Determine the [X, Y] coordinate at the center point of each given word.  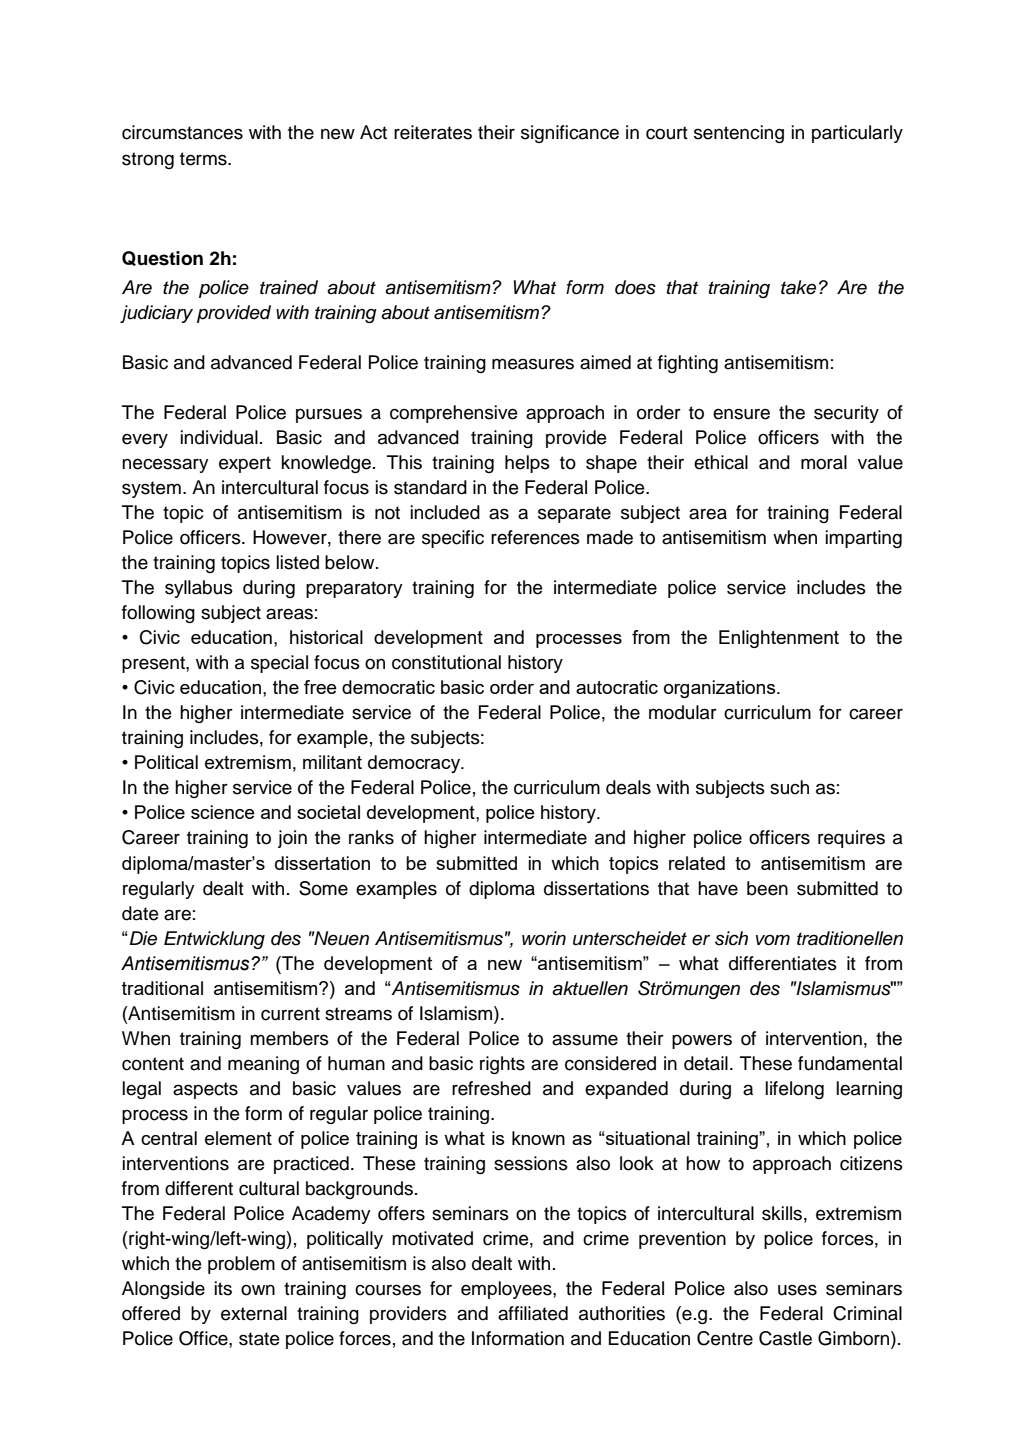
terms [204, 159]
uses [797, 1290]
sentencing [739, 134]
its [223, 1288]
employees [507, 1290]
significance [570, 134]
